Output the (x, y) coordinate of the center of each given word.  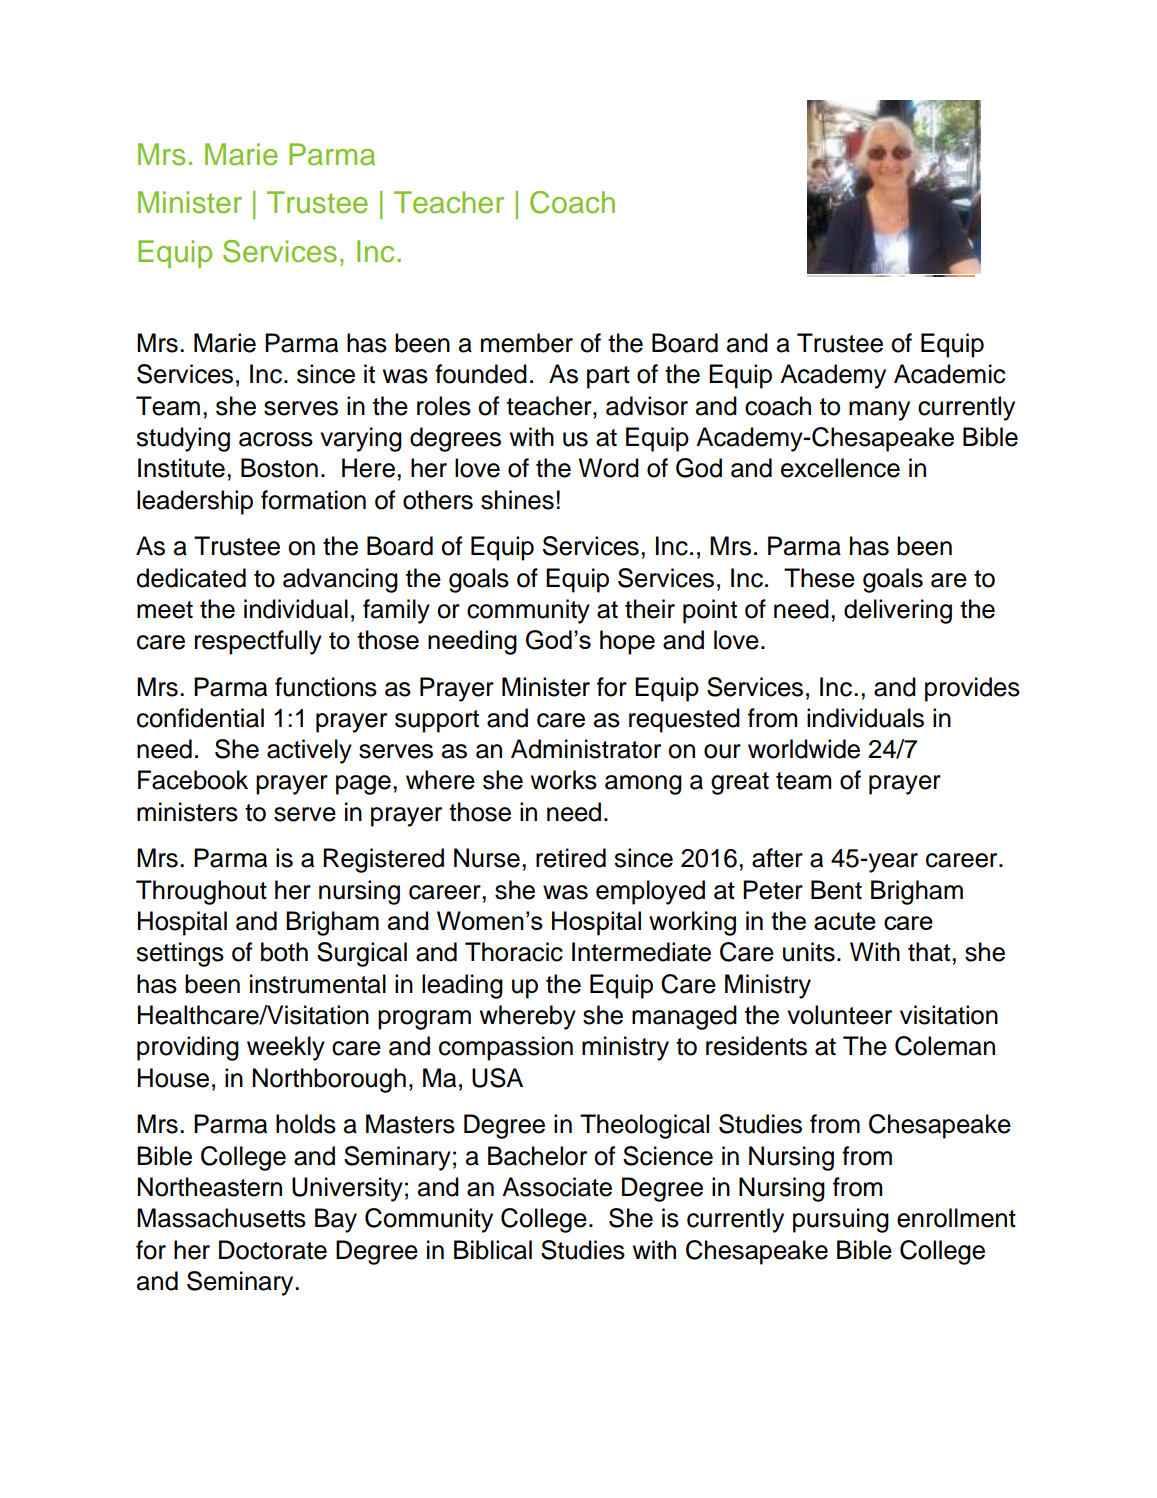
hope (627, 642)
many (879, 411)
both (284, 952)
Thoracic (514, 952)
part (608, 377)
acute (845, 921)
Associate (557, 1187)
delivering (898, 611)
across (276, 439)
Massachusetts (221, 1218)
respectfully (258, 642)
